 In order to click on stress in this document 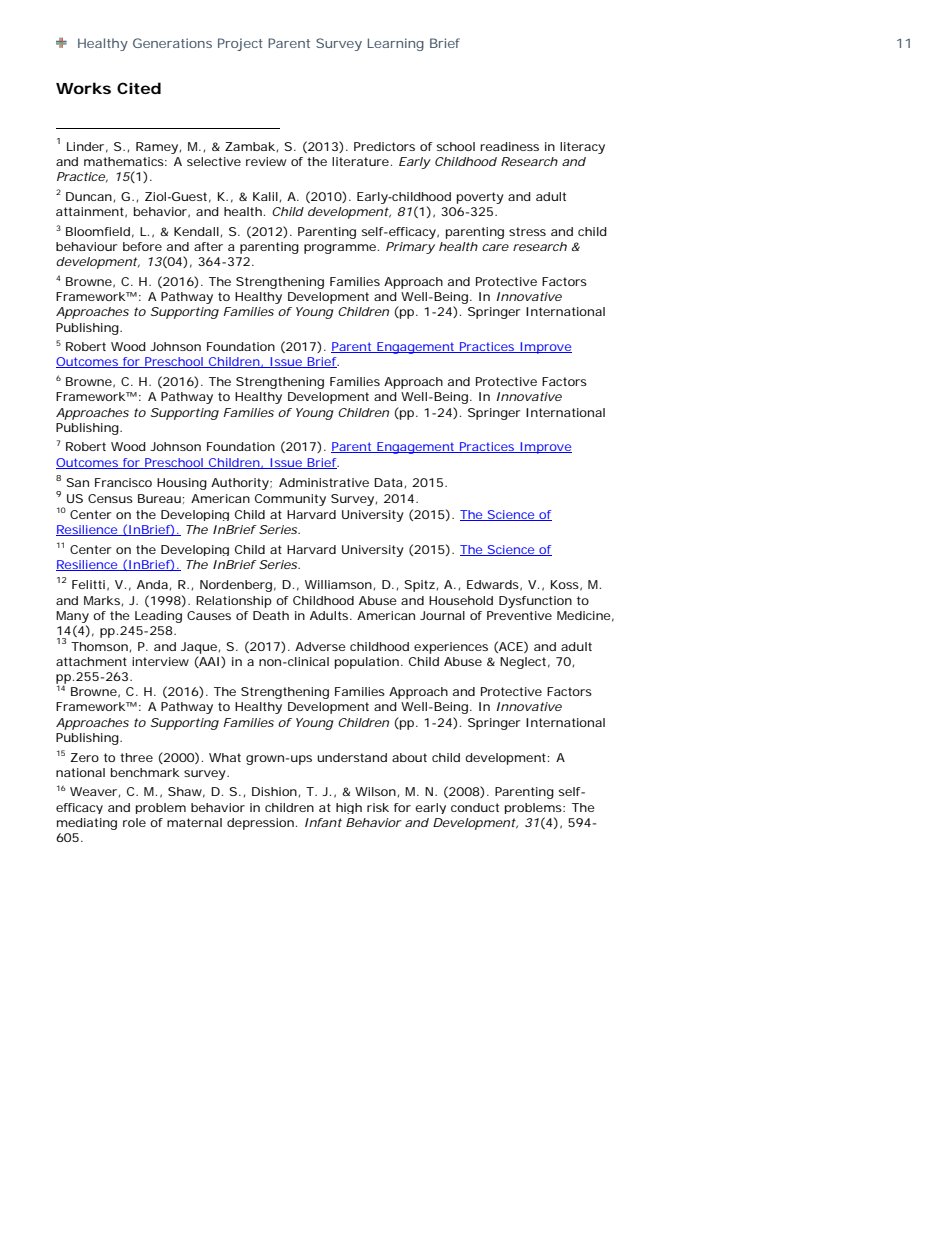, I will do `click(527, 231)`.
